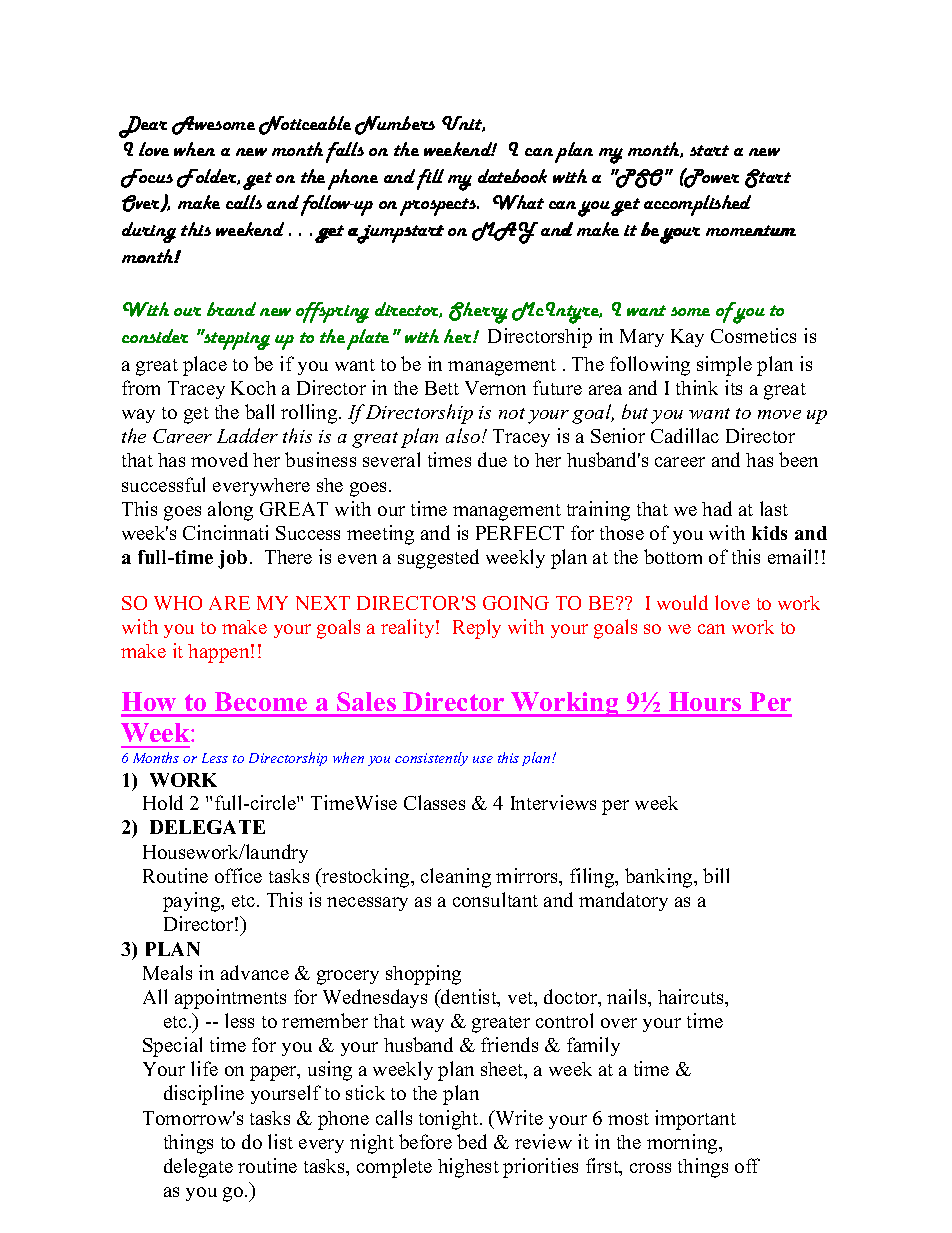 This image has width=952, height=1233. What do you see at coordinates (717, 508) in the image?
I see `had` at bounding box center [717, 508].
